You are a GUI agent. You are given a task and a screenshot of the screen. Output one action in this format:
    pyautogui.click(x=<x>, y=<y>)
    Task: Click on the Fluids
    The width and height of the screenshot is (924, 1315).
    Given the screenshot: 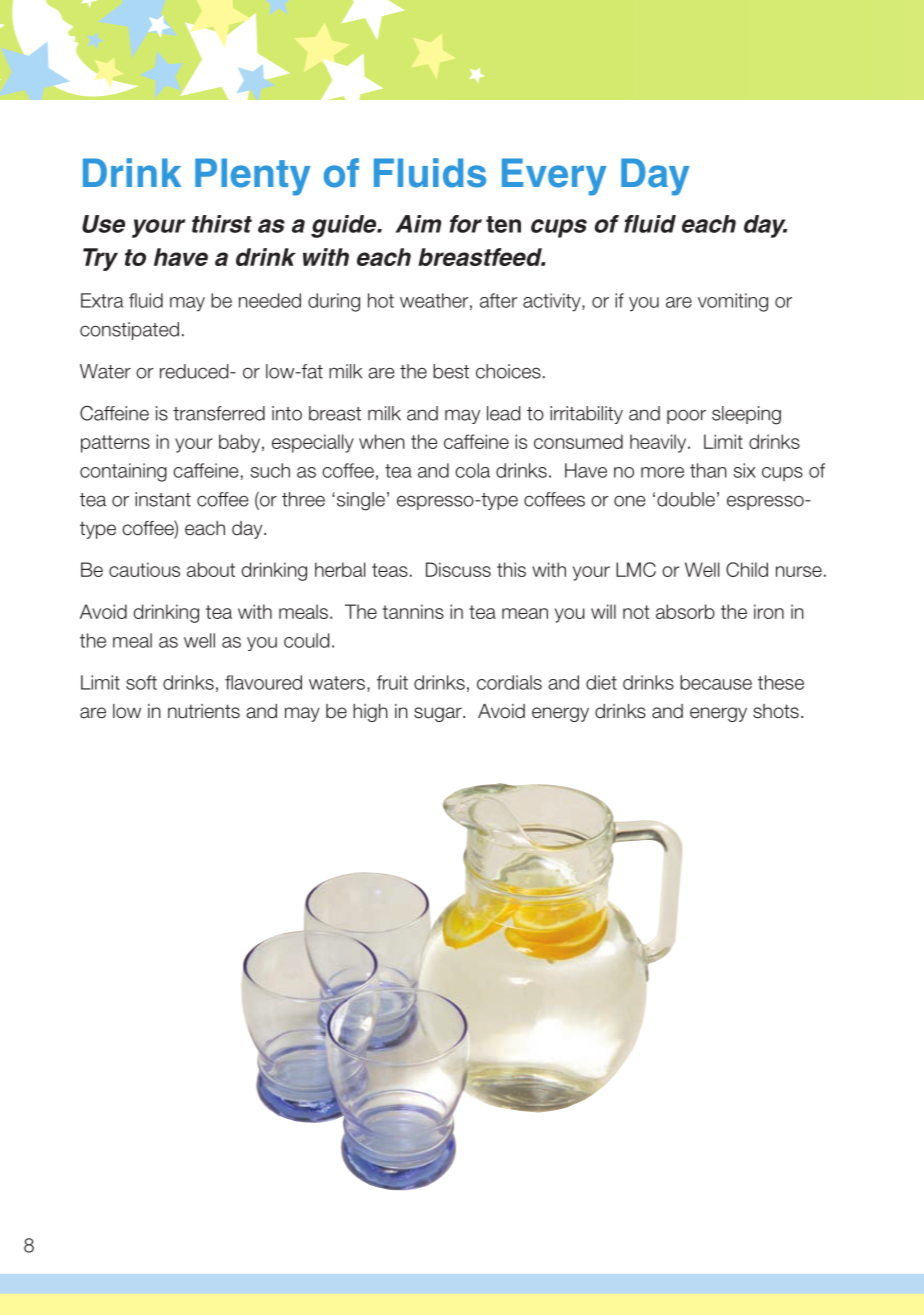 What is the action you would take?
    pyautogui.click(x=430, y=173)
